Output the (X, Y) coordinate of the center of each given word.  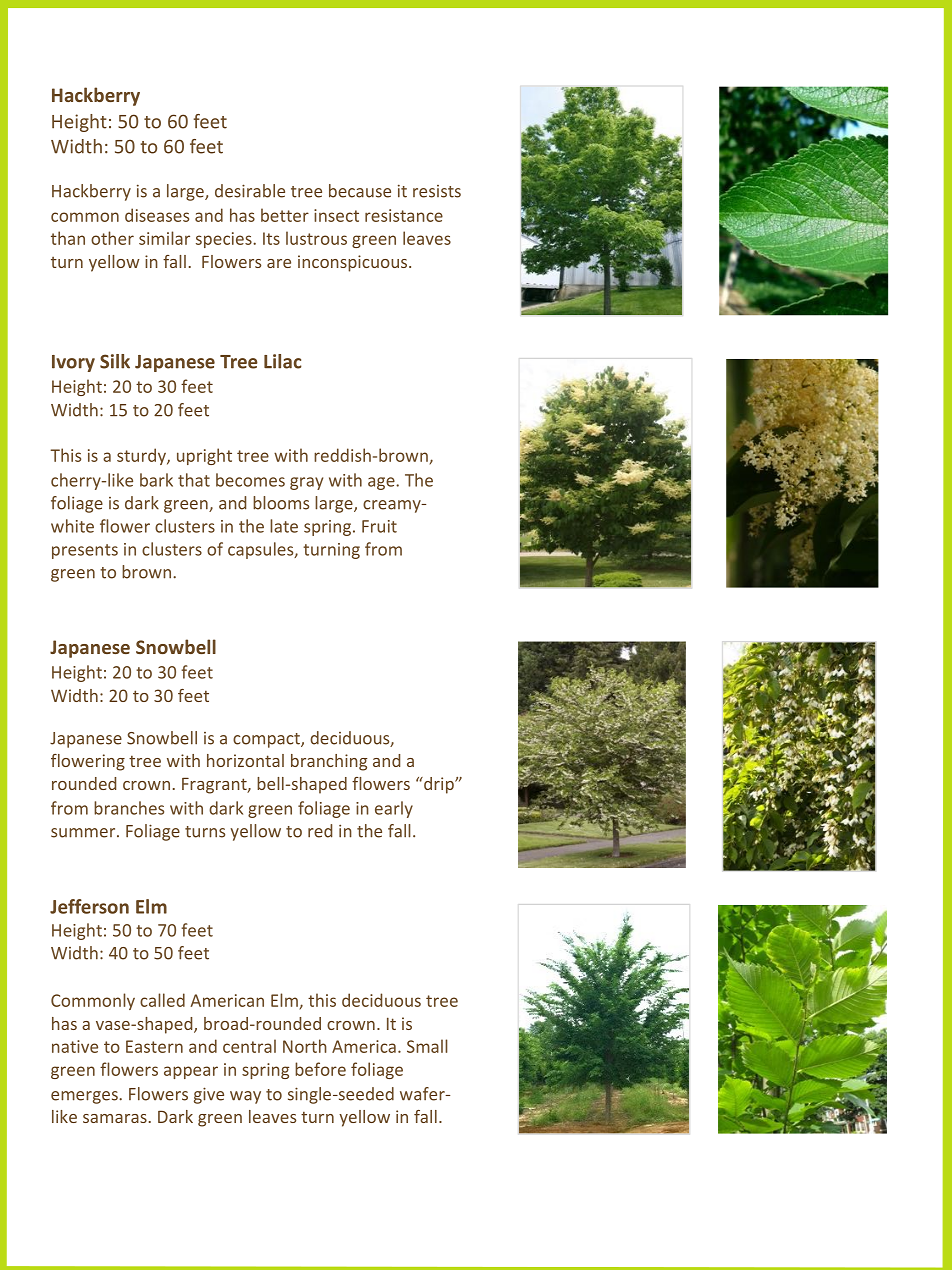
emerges (85, 1097)
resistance (404, 215)
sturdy (142, 456)
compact (267, 740)
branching (329, 762)
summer (84, 833)
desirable (250, 191)
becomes (250, 480)
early (394, 809)
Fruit (379, 526)
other (112, 238)
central (249, 1046)
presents (85, 551)
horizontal (245, 760)
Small (427, 1046)
